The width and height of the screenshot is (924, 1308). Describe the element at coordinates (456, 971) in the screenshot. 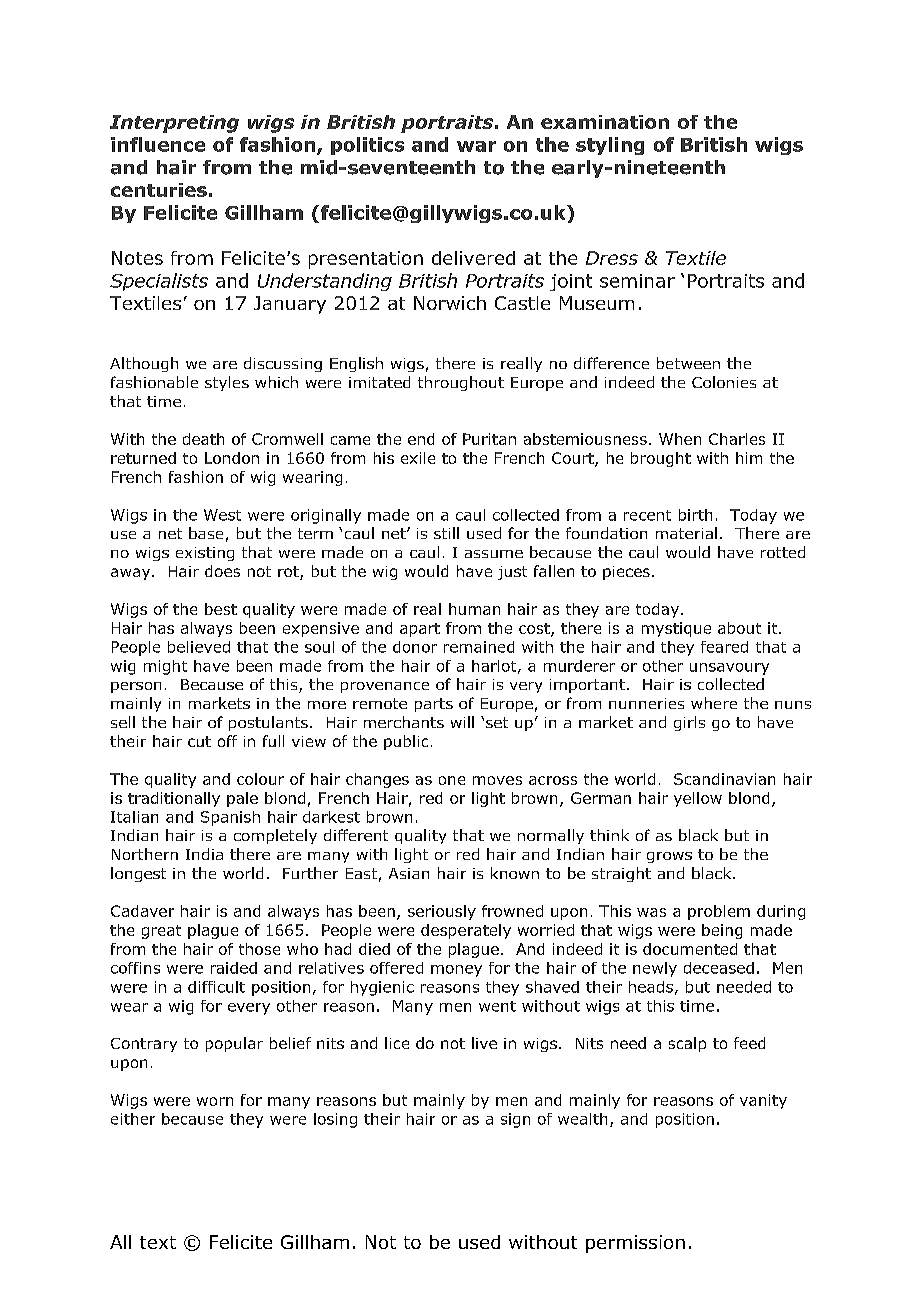

I see `money` at that location.
